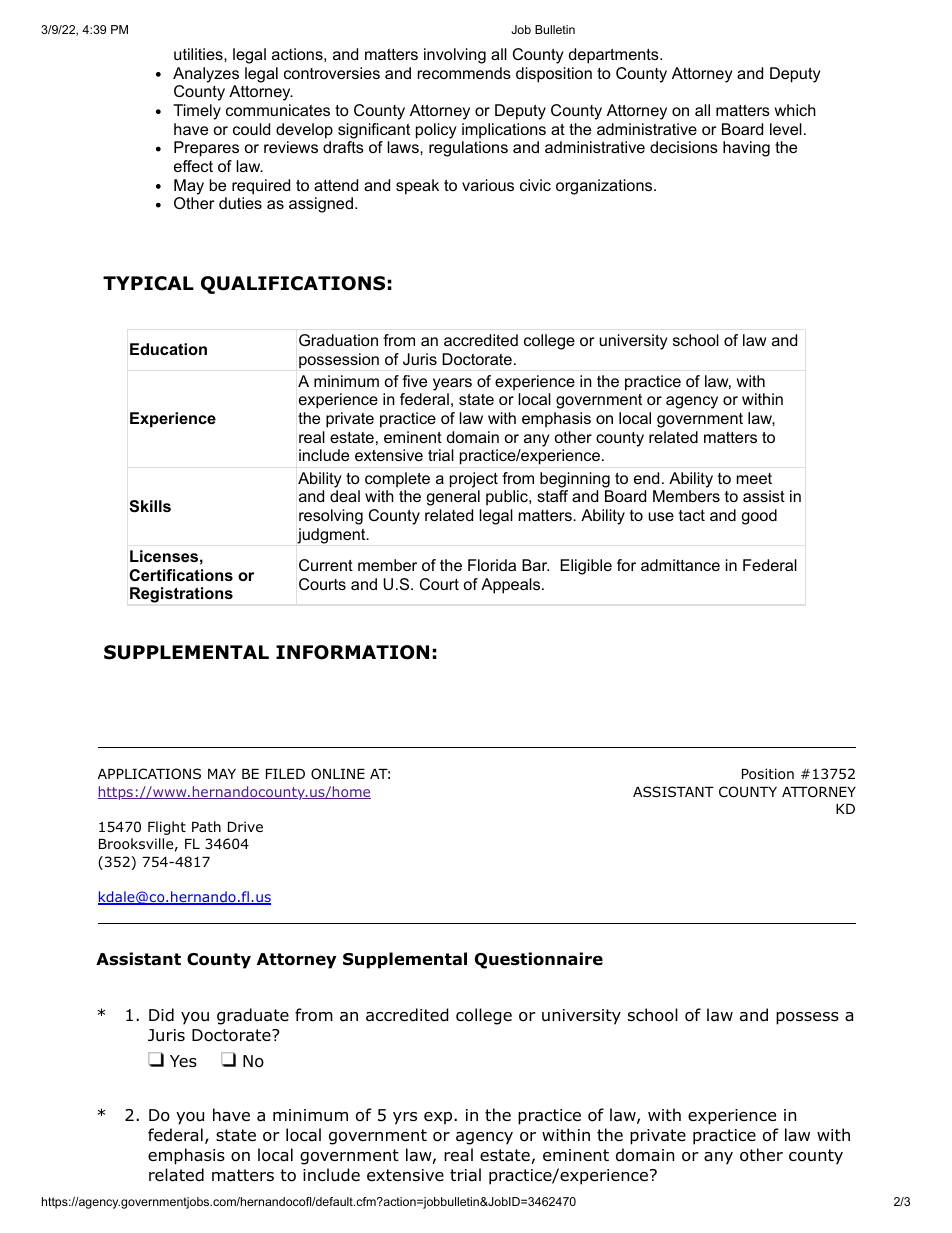 The width and height of the image is (952, 1233). What do you see at coordinates (338, 774) in the image?
I see `ONLINE` at bounding box center [338, 774].
